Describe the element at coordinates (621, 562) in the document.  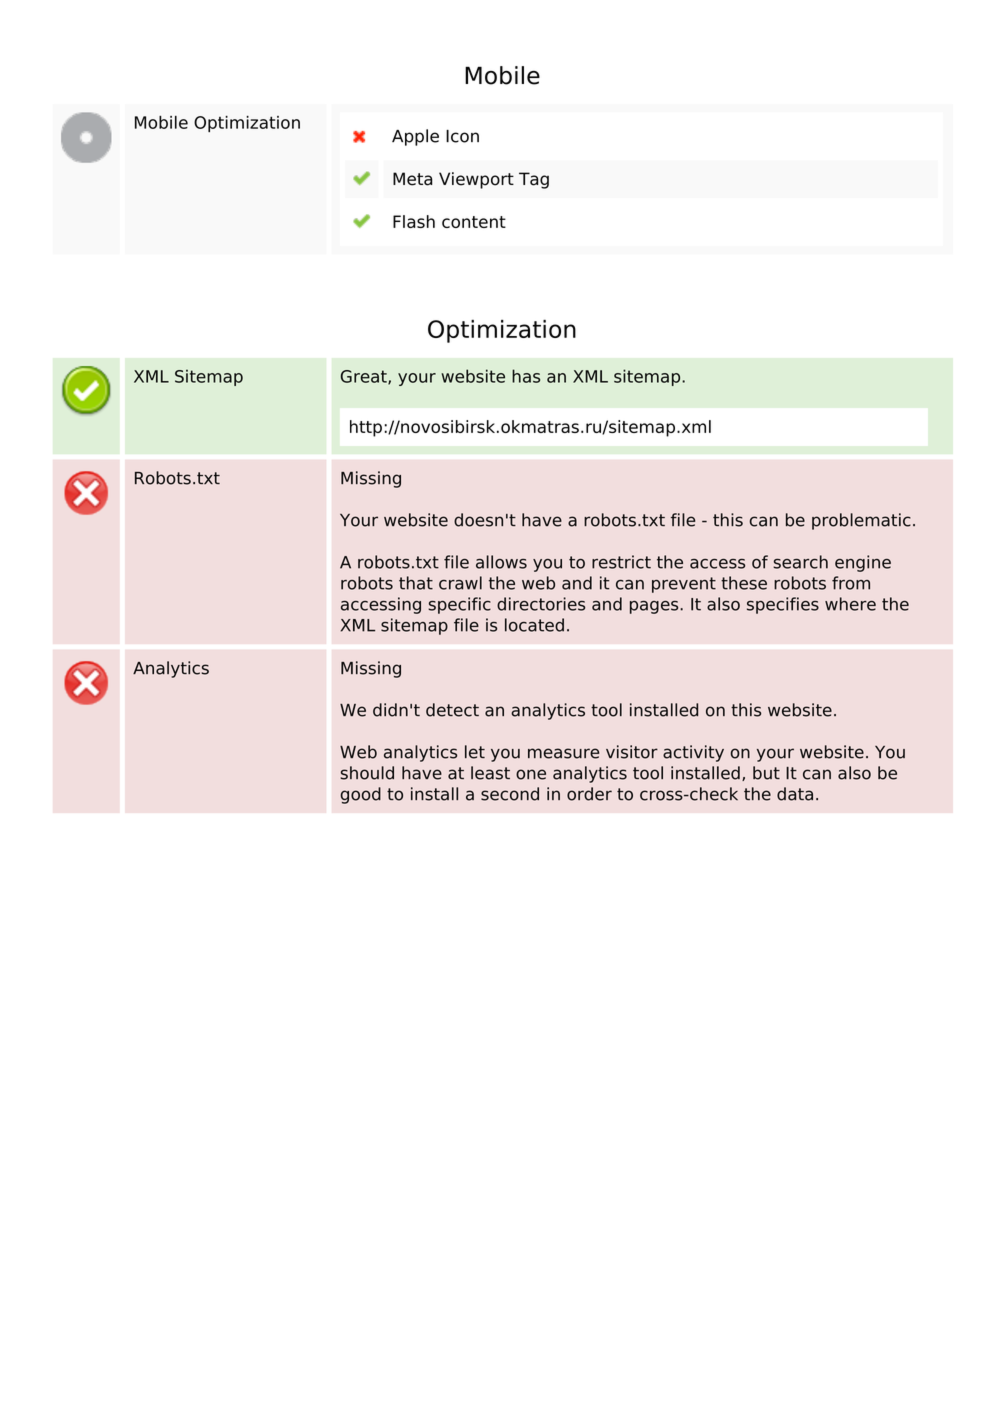
I see `restrict` at that location.
